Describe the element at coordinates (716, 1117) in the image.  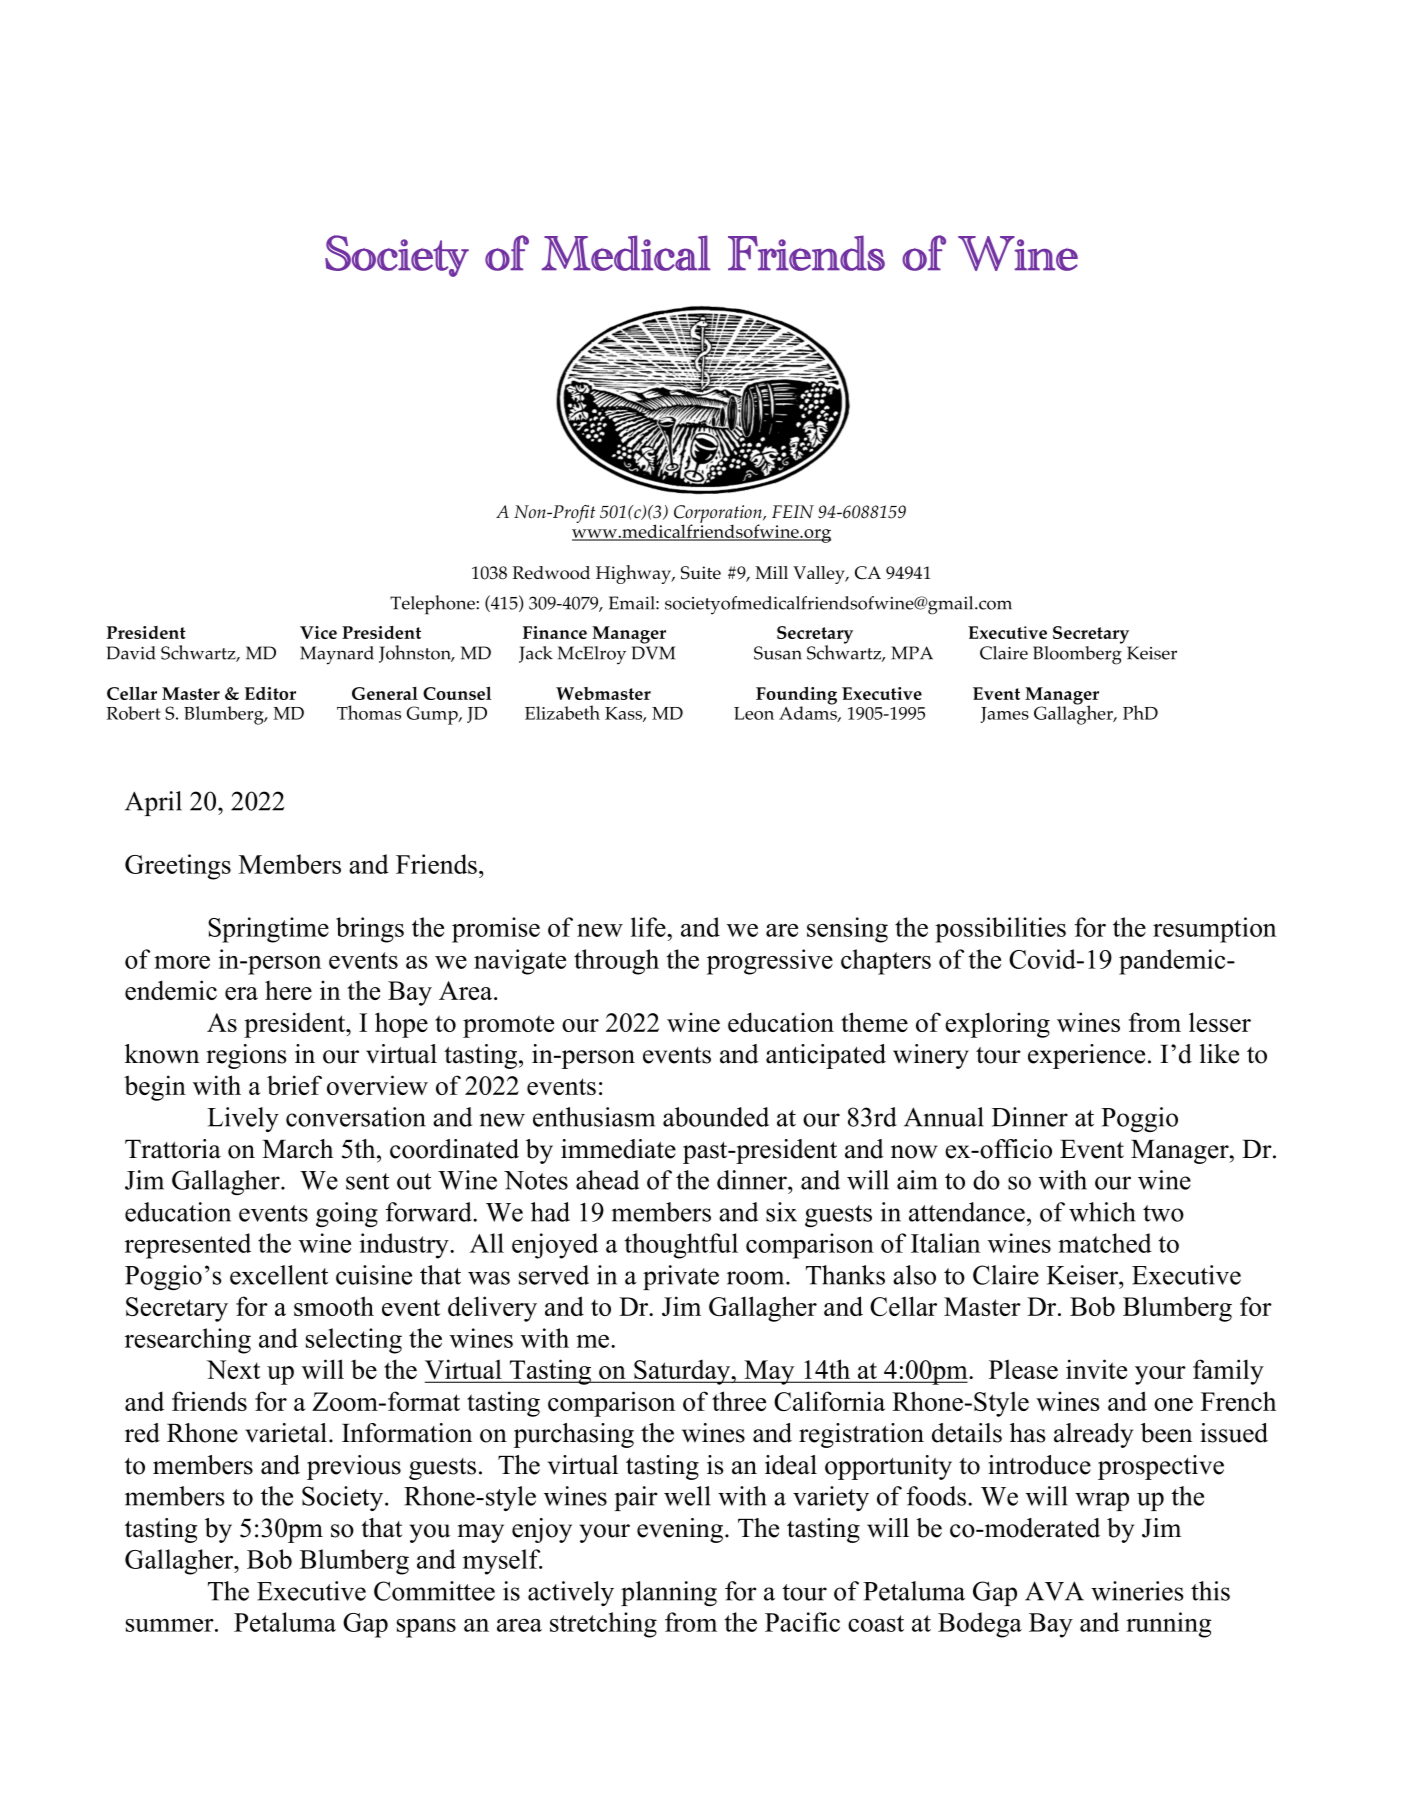
I see `abounded` at that location.
